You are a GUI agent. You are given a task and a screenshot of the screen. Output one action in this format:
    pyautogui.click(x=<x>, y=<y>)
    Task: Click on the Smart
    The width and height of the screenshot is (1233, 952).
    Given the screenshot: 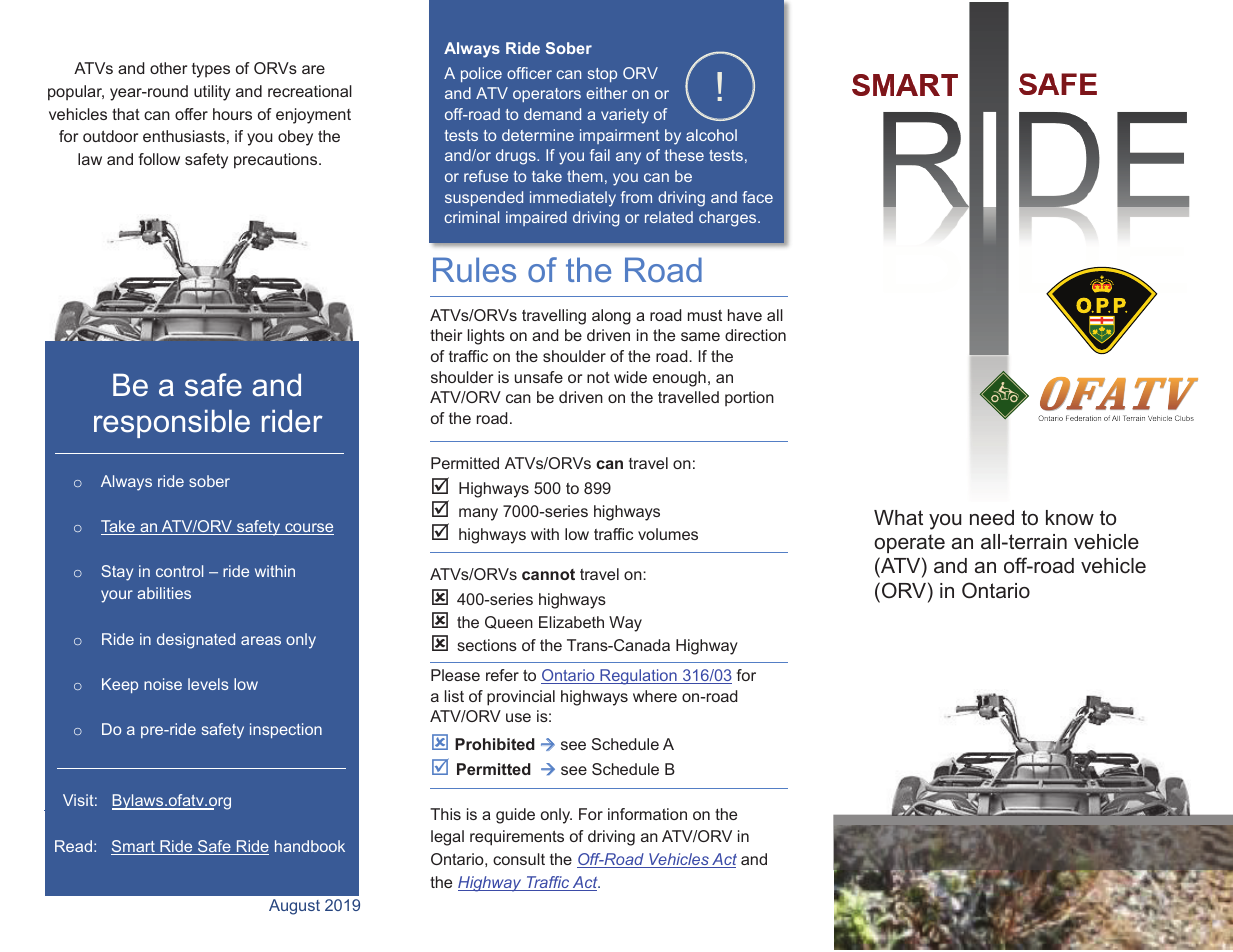 What is the action you would take?
    pyautogui.click(x=134, y=847)
